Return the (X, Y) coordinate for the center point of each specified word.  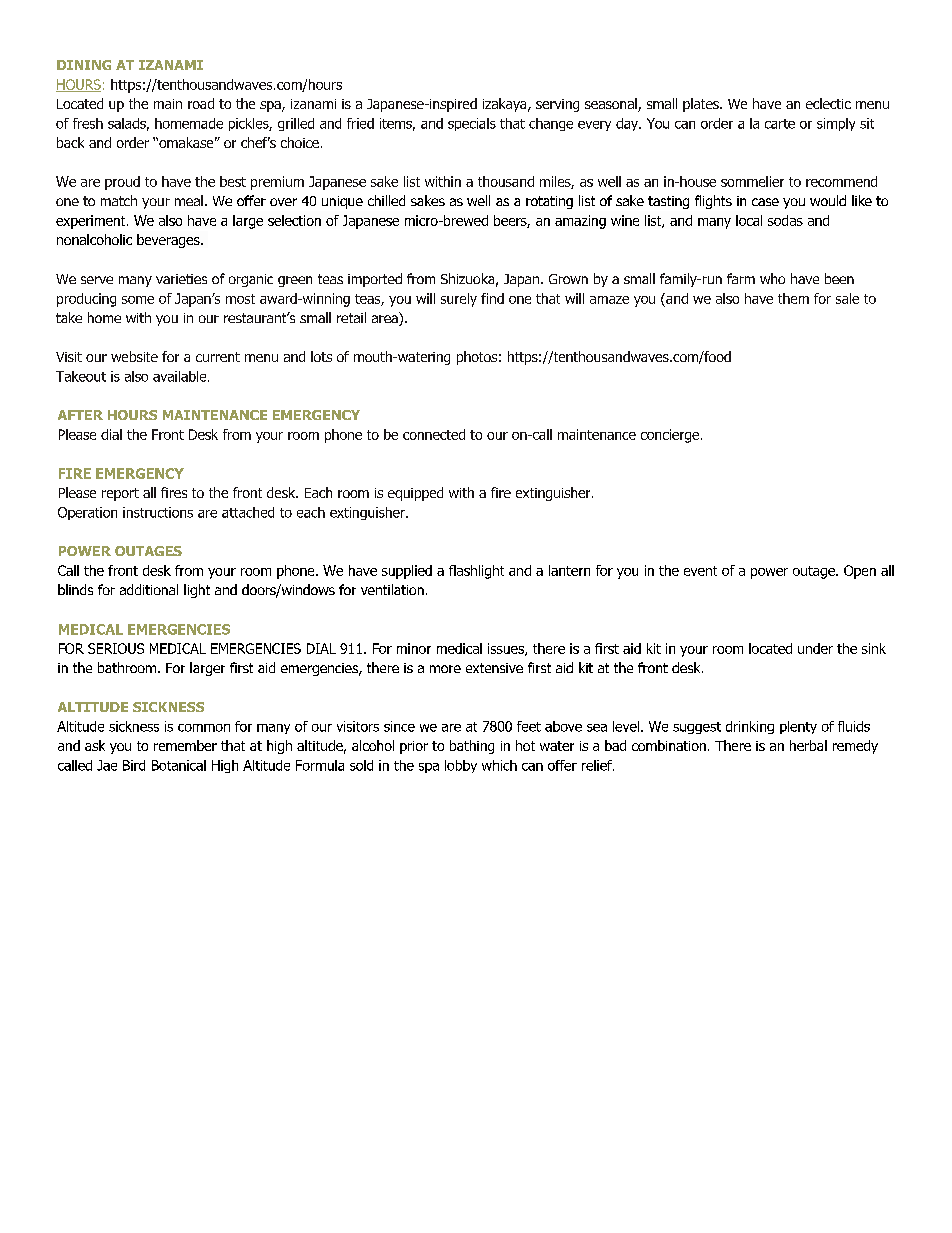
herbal (808, 745)
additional (149, 589)
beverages (169, 241)
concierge (671, 436)
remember (185, 745)
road (201, 103)
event (700, 571)
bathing (472, 747)
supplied (407, 572)
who (772, 278)
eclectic (828, 103)
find (492, 298)
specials (472, 124)
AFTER (80, 415)
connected (434, 434)
